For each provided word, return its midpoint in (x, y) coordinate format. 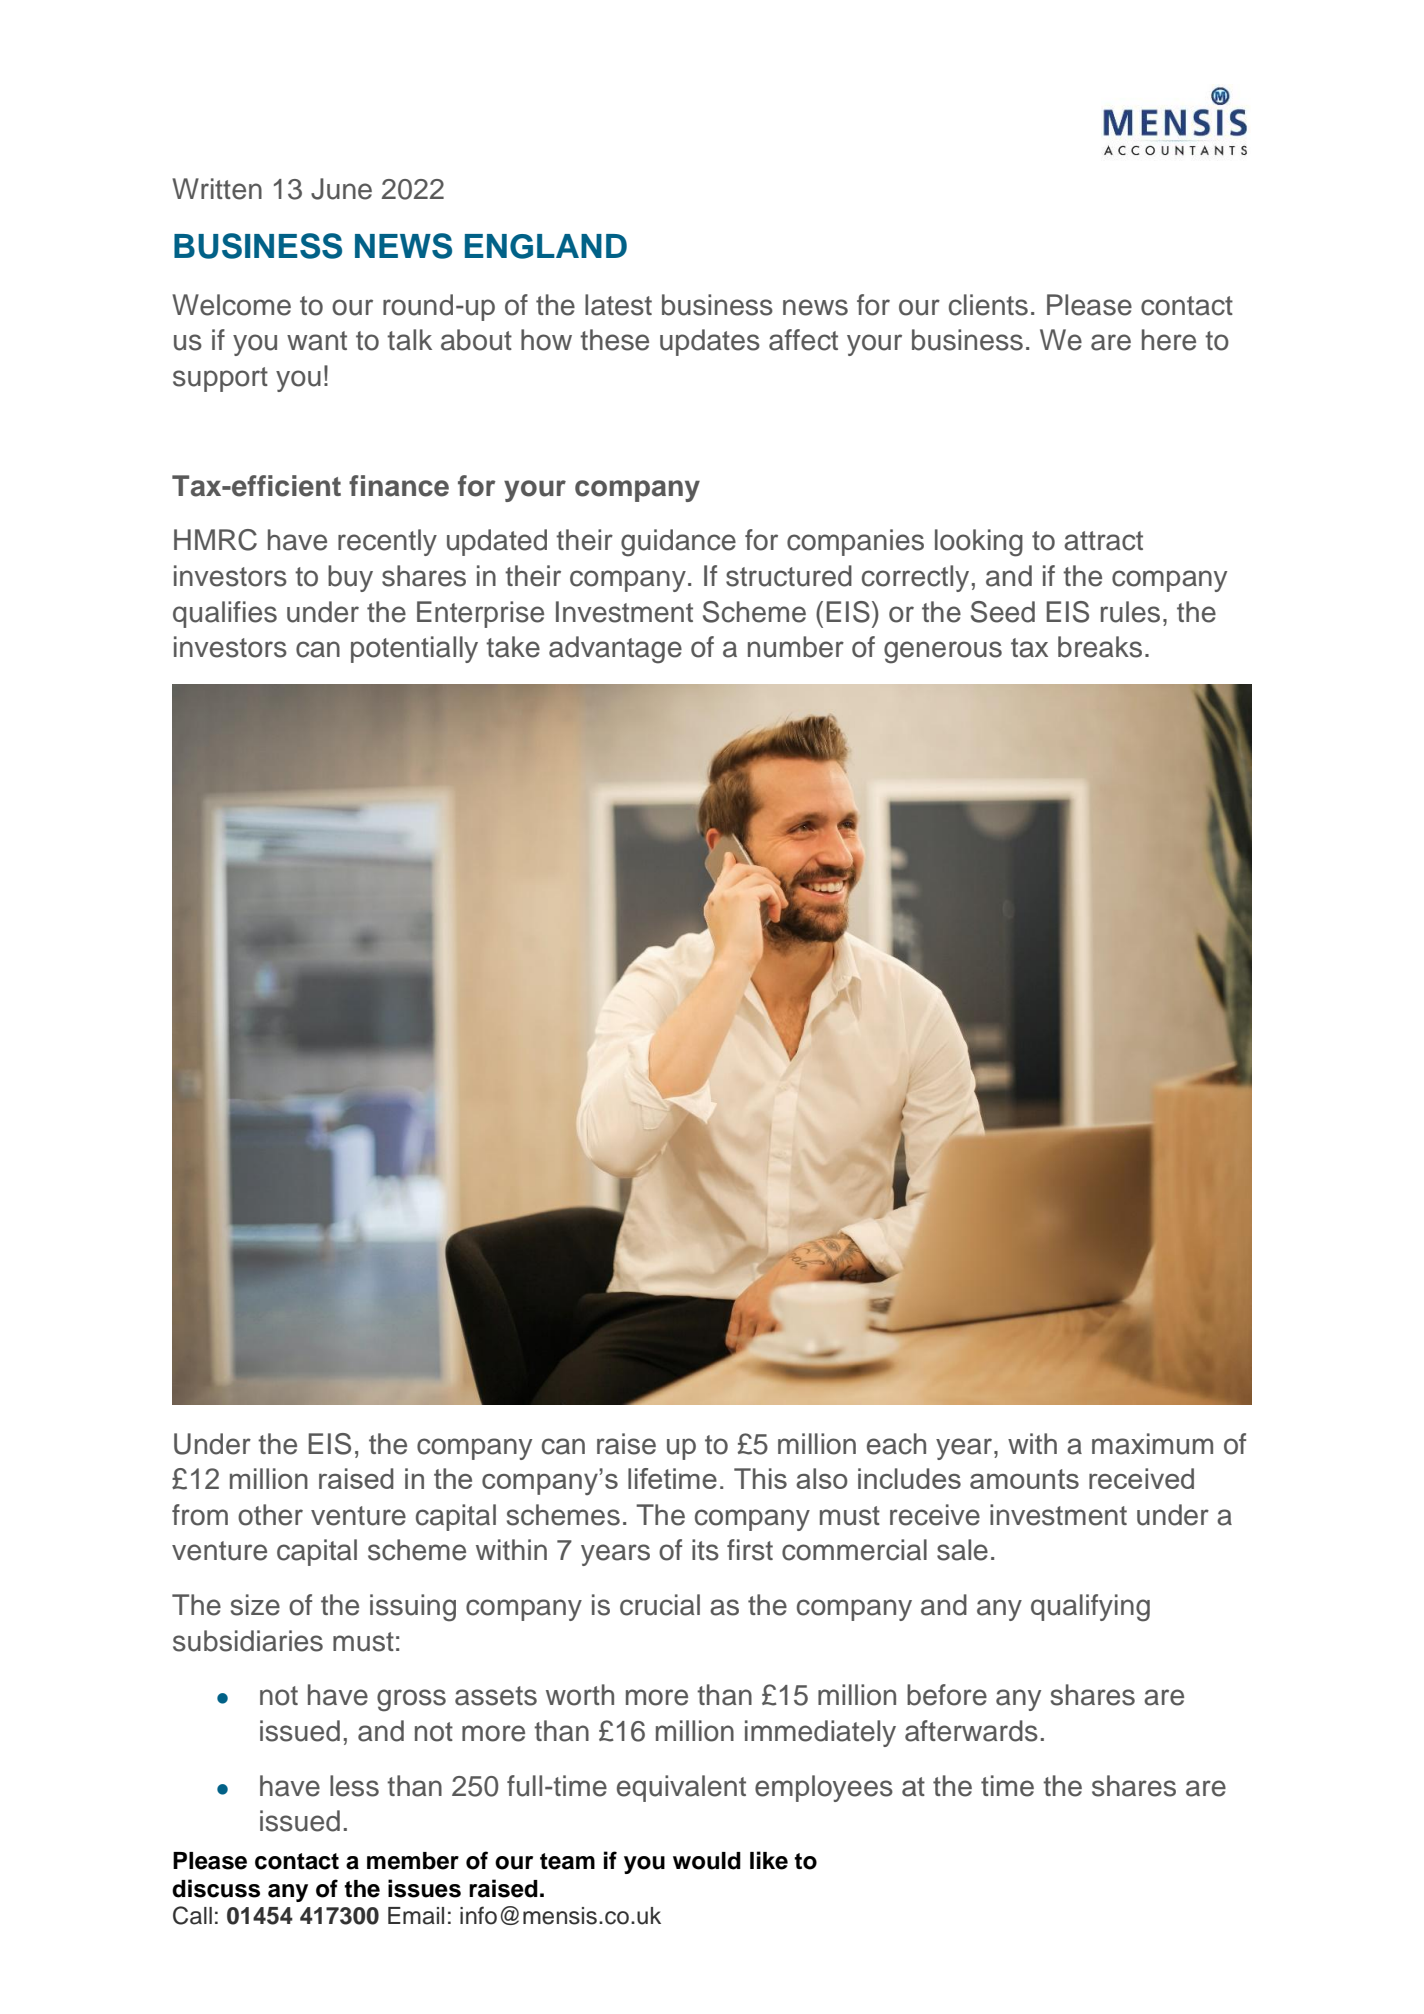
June (341, 189)
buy (350, 578)
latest (618, 305)
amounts (1024, 1479)
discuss (216, 1888)
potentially (414, 649)
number (796, 647)
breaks (1100, 647)
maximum (1152, 1444)
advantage (615, 650)
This (760, 1478)
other (270, 1515)
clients (988, 305)
